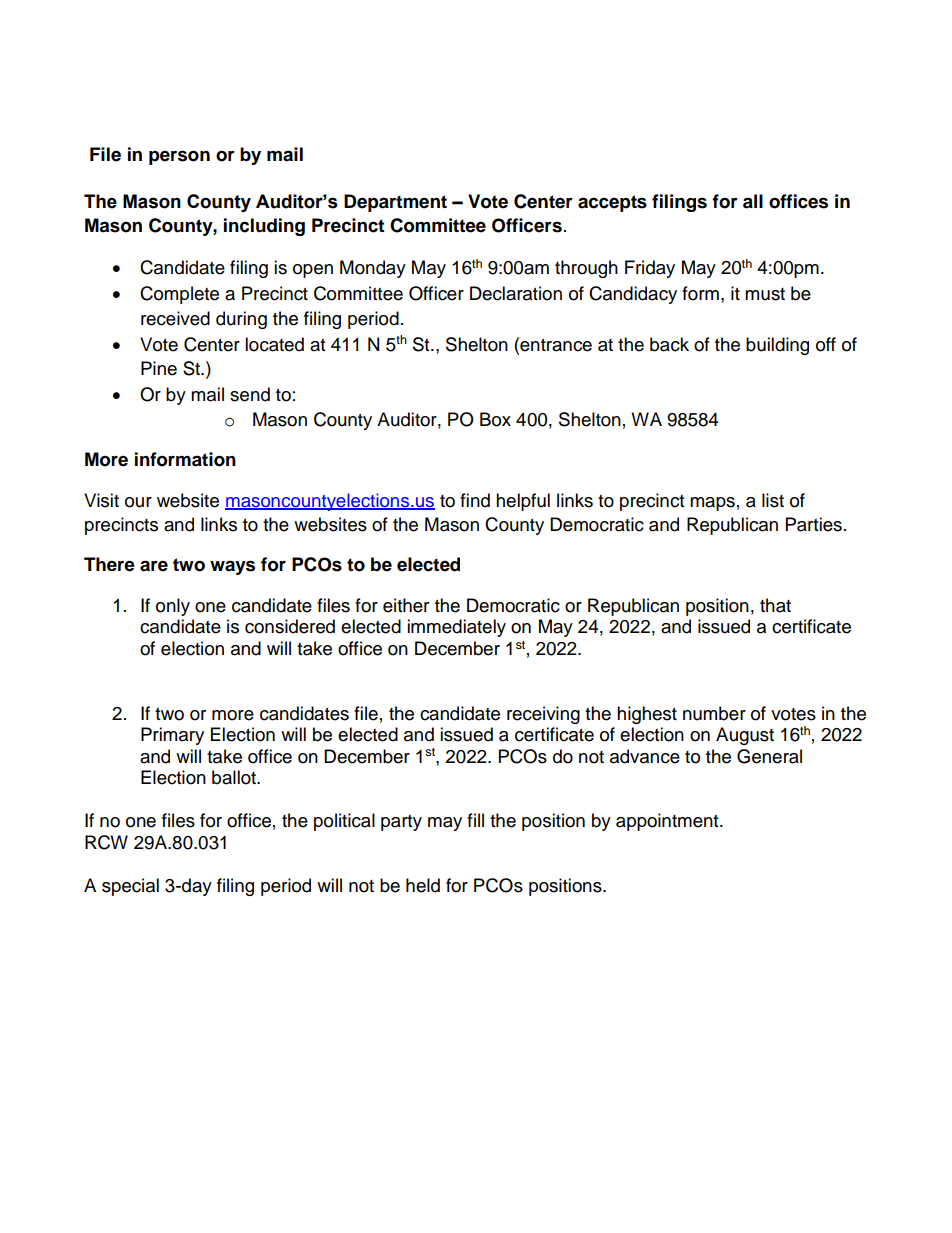 The height and width of the screenshot is (1233, 952). What do you see at coordinates (612, 203) in the screenshot?
I see `accepts` at bounding box center [612, 203].
